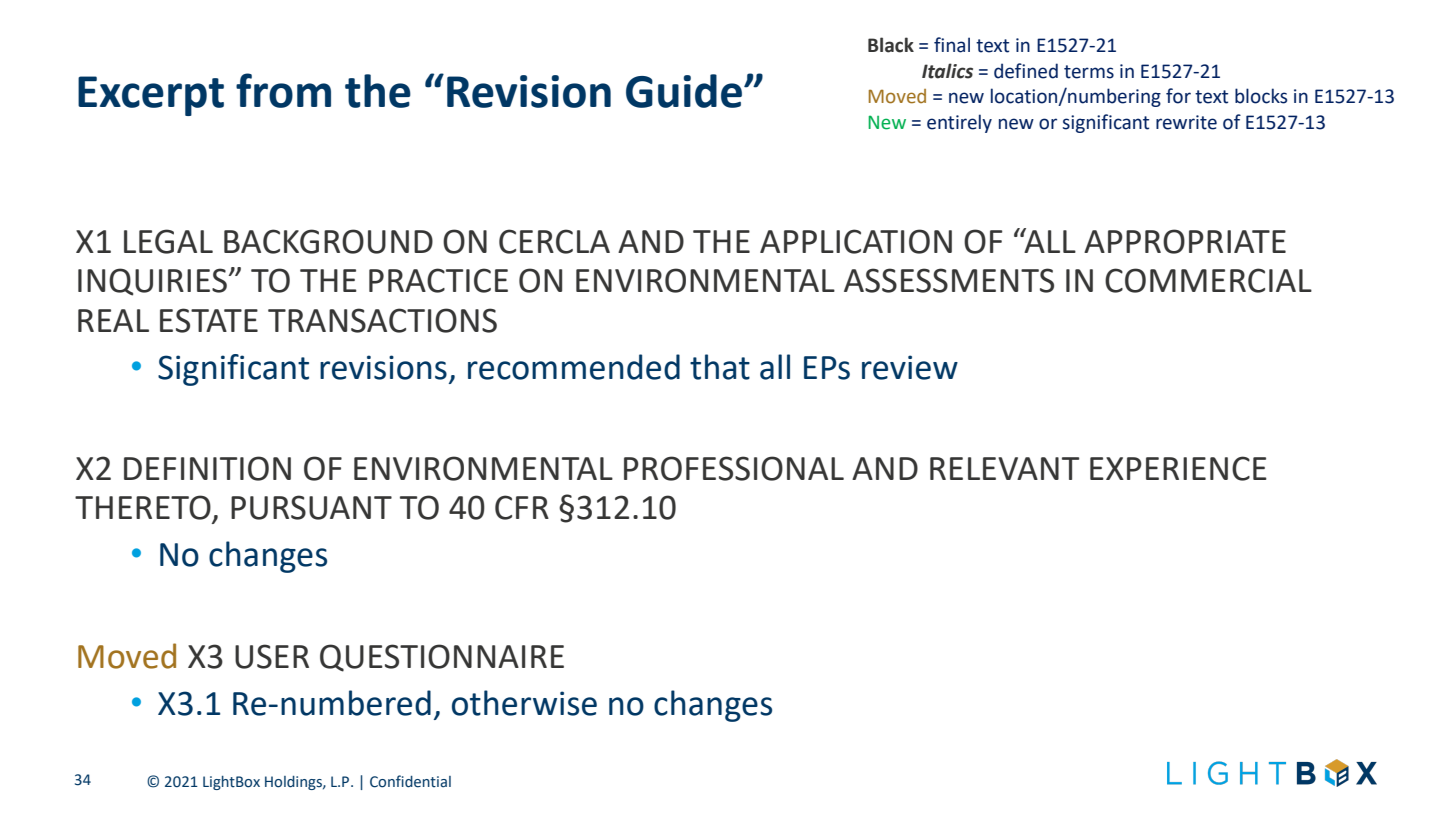  What do you see at coordinates (684, 91) in the image?
I see `Guide` at bounding box center [684, 91].
